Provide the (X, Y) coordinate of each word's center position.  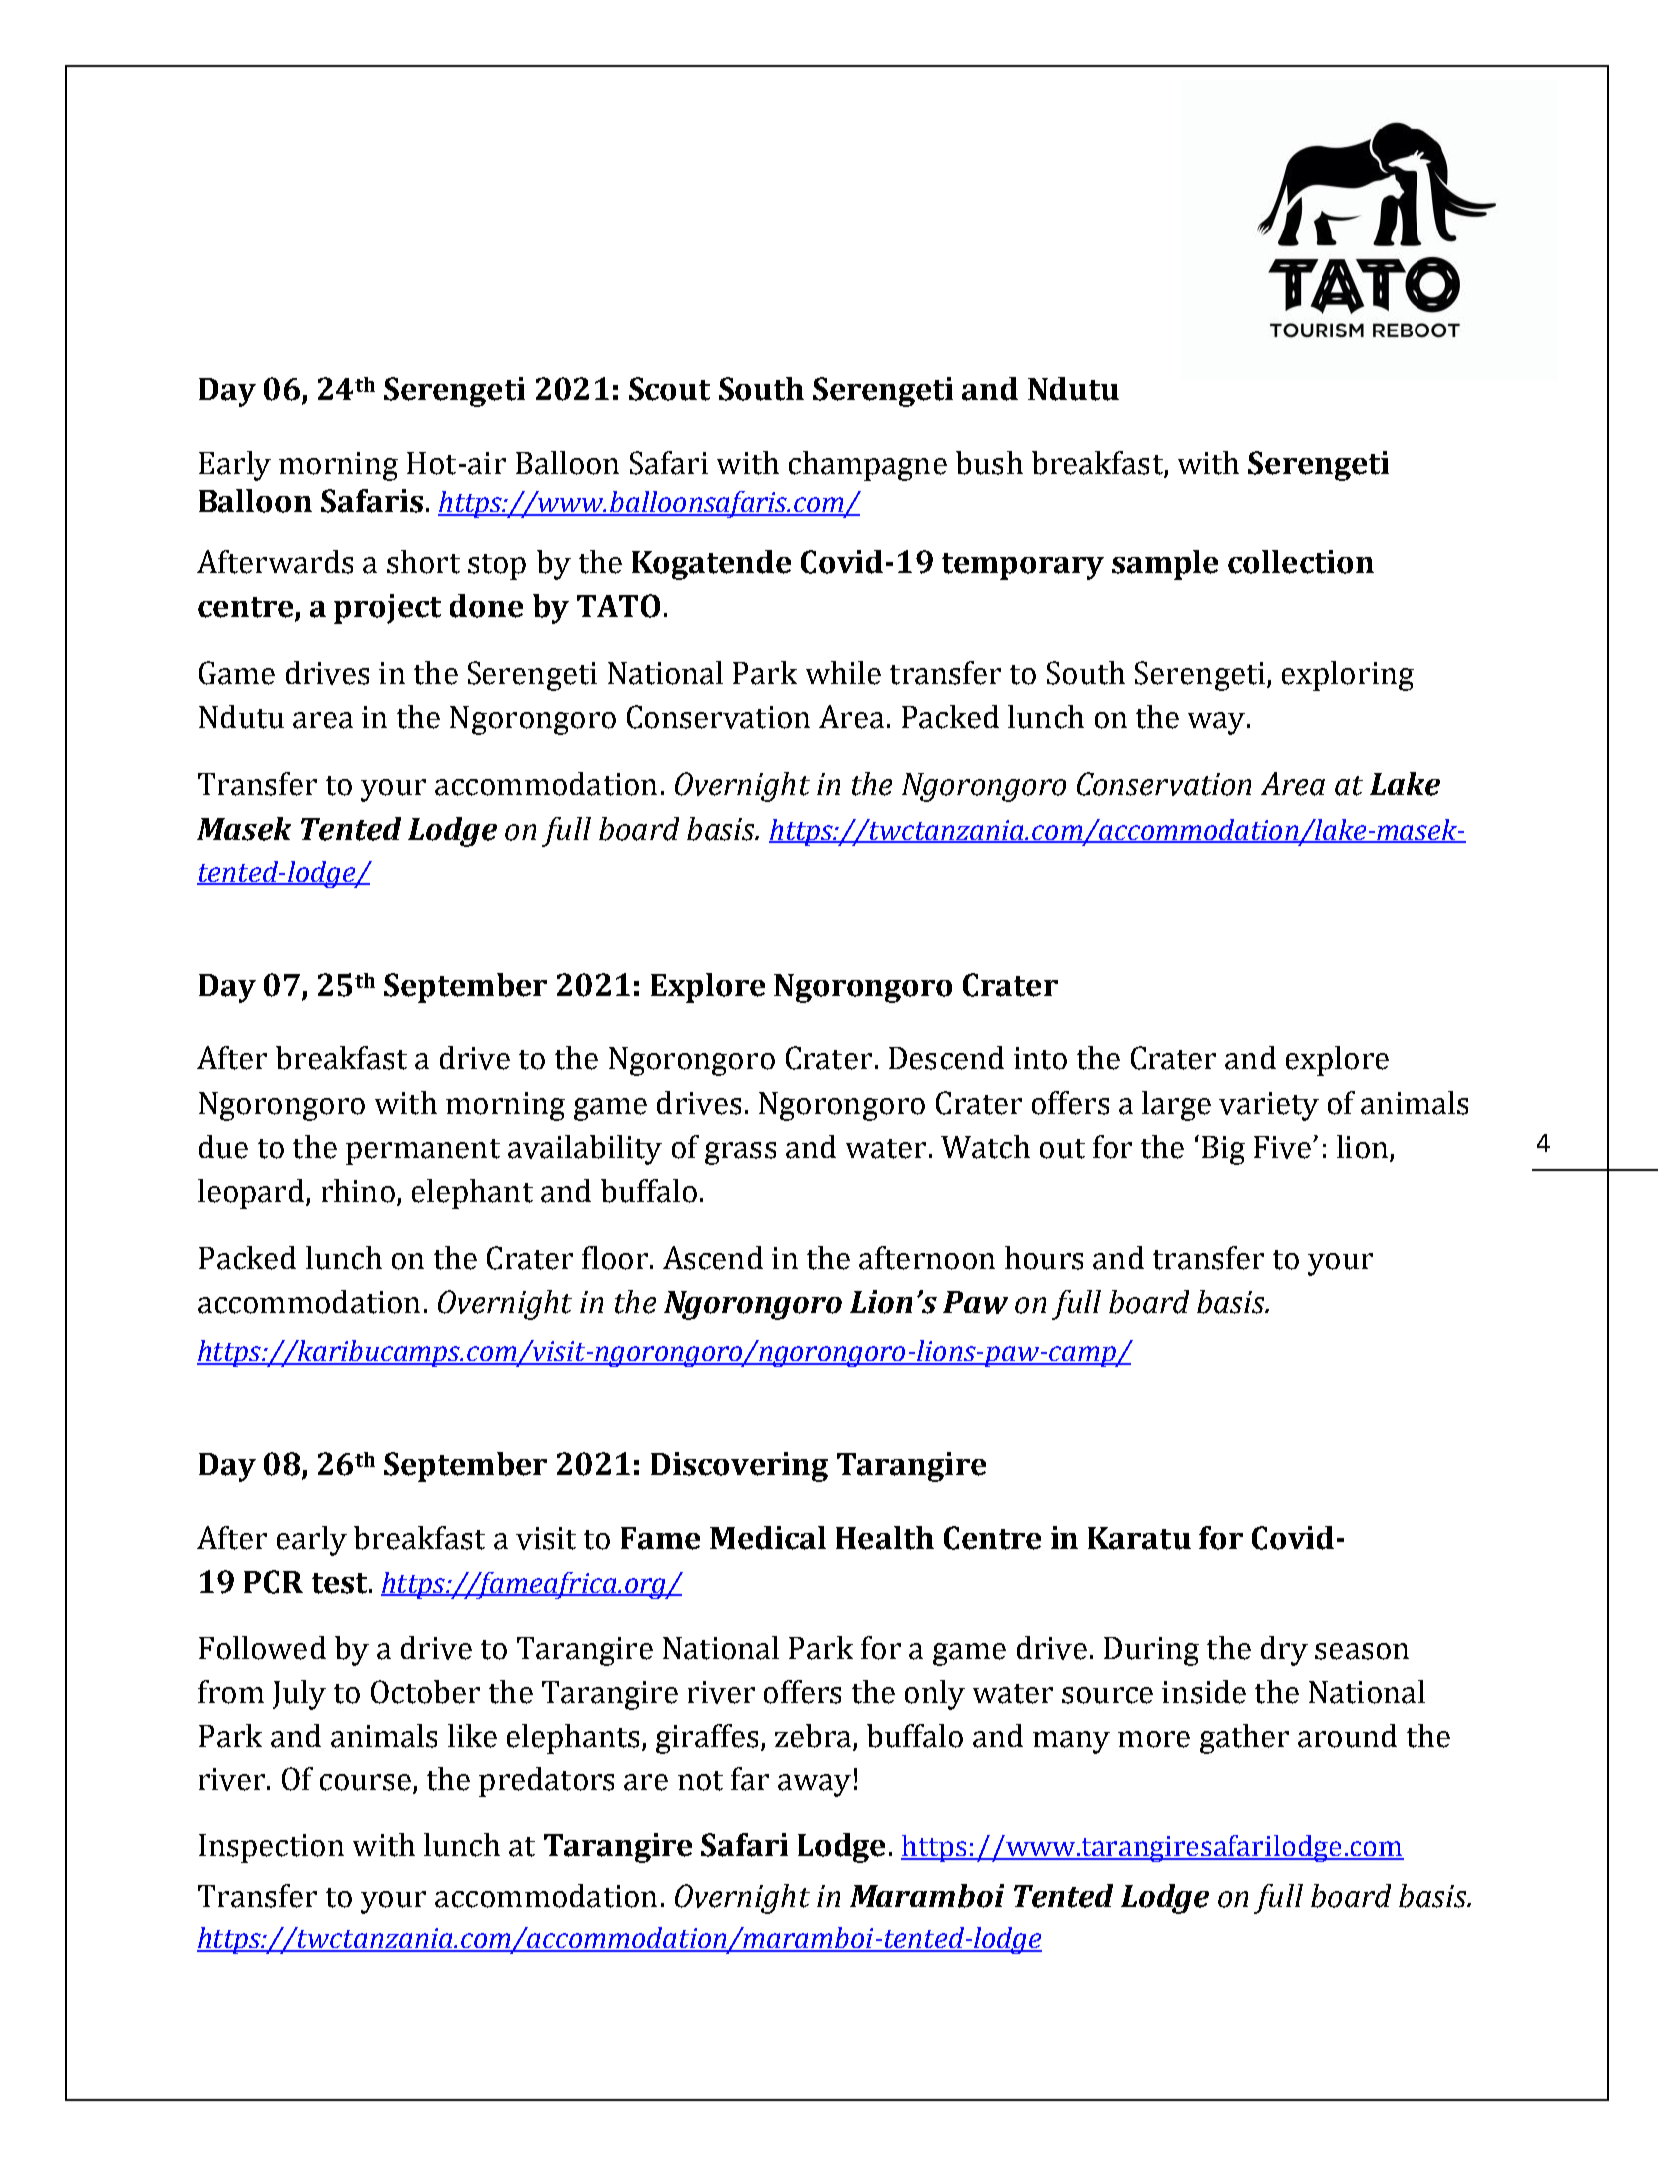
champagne (868, 466)
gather (1244, 1739)
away (814, 1785)
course (365, 1782)
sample (1165, 565)
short (423, 562)
